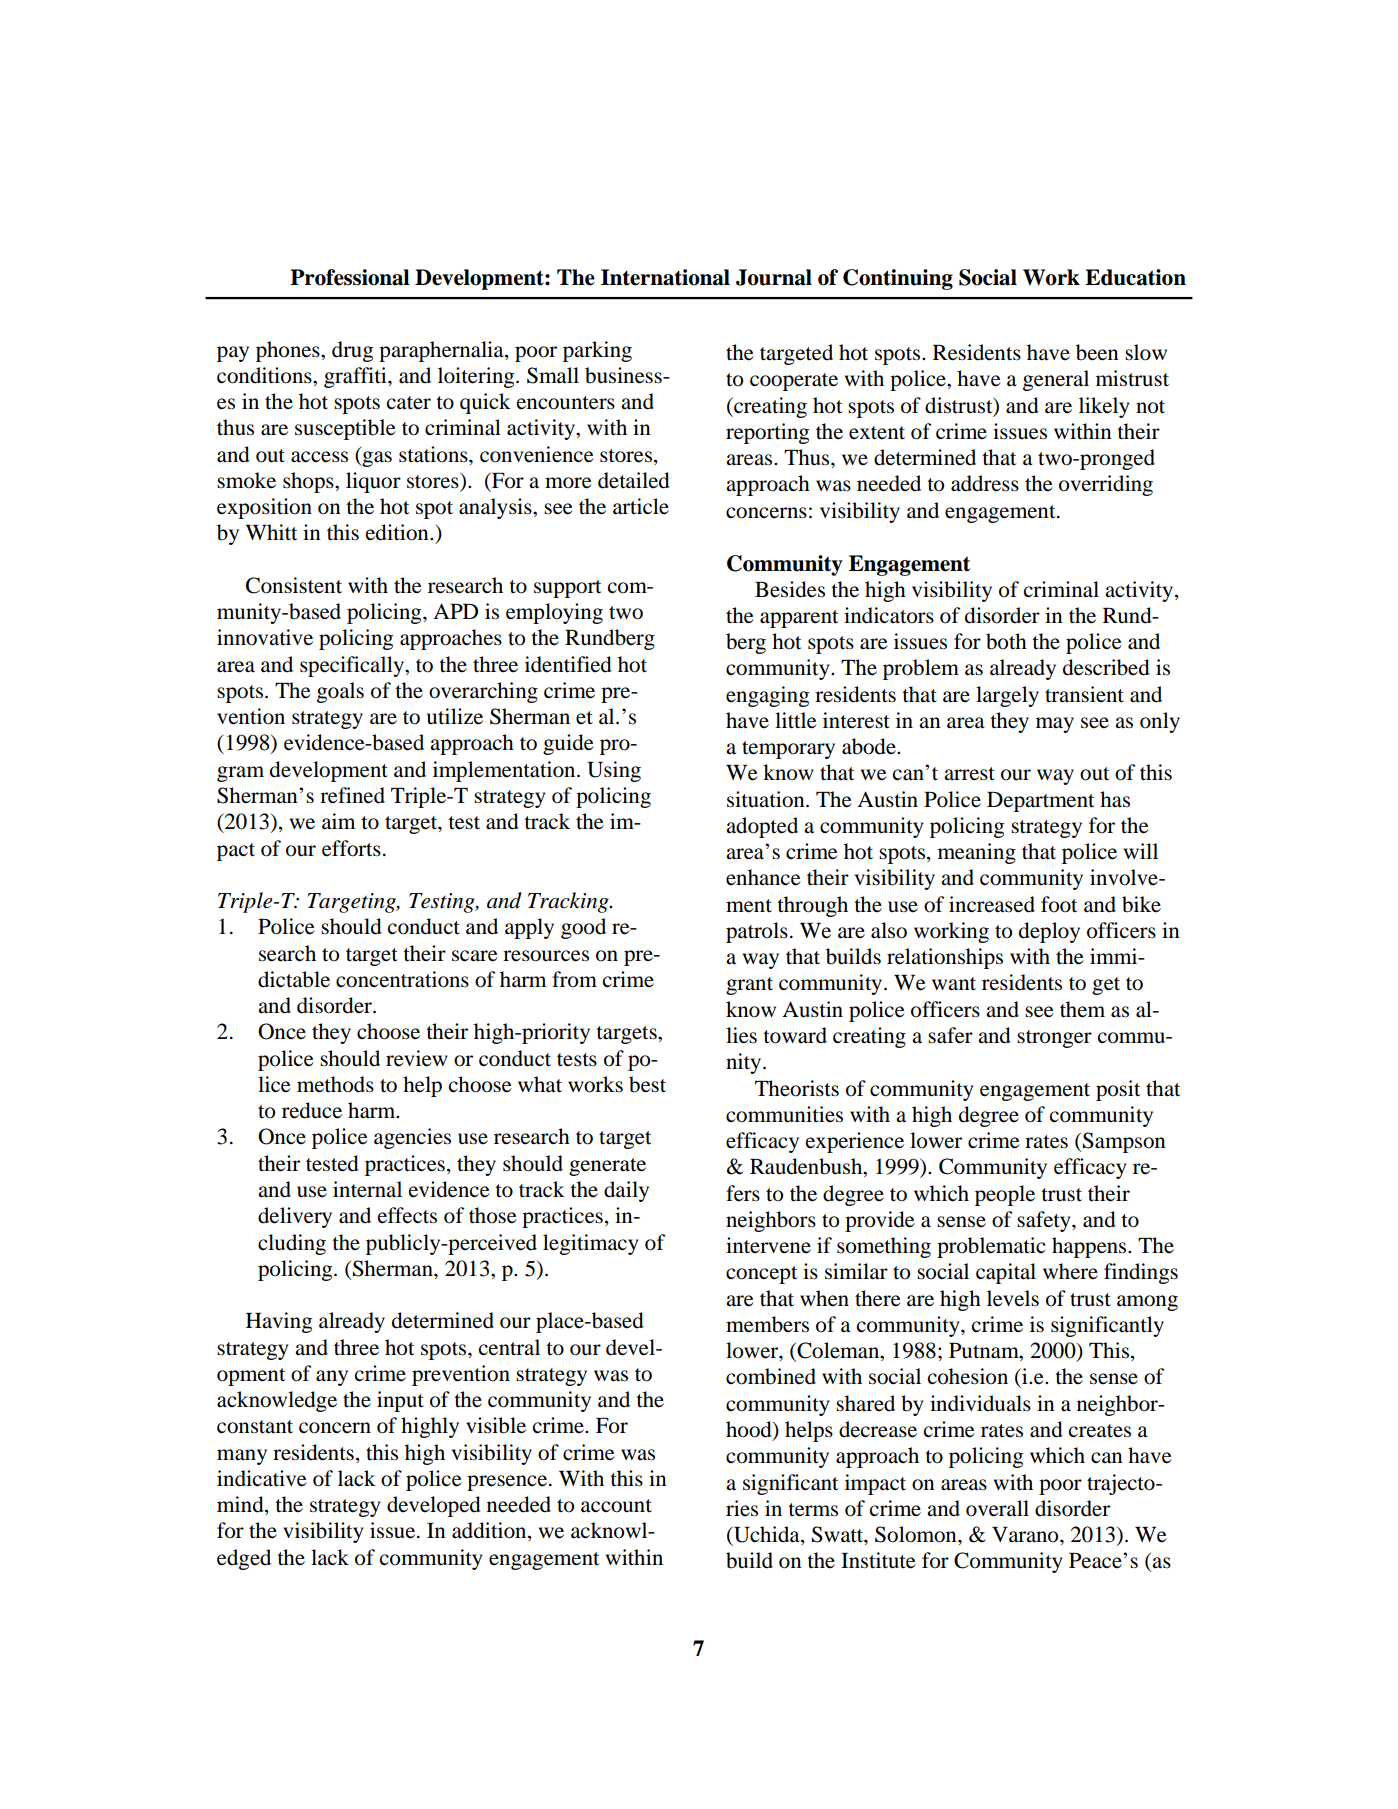 Image resolution: width=1398 pixels, height=1809 pixels. What do you see at coordinates (417, 1058) in the image?
I see `review` at bounding box center [417, 1058].
